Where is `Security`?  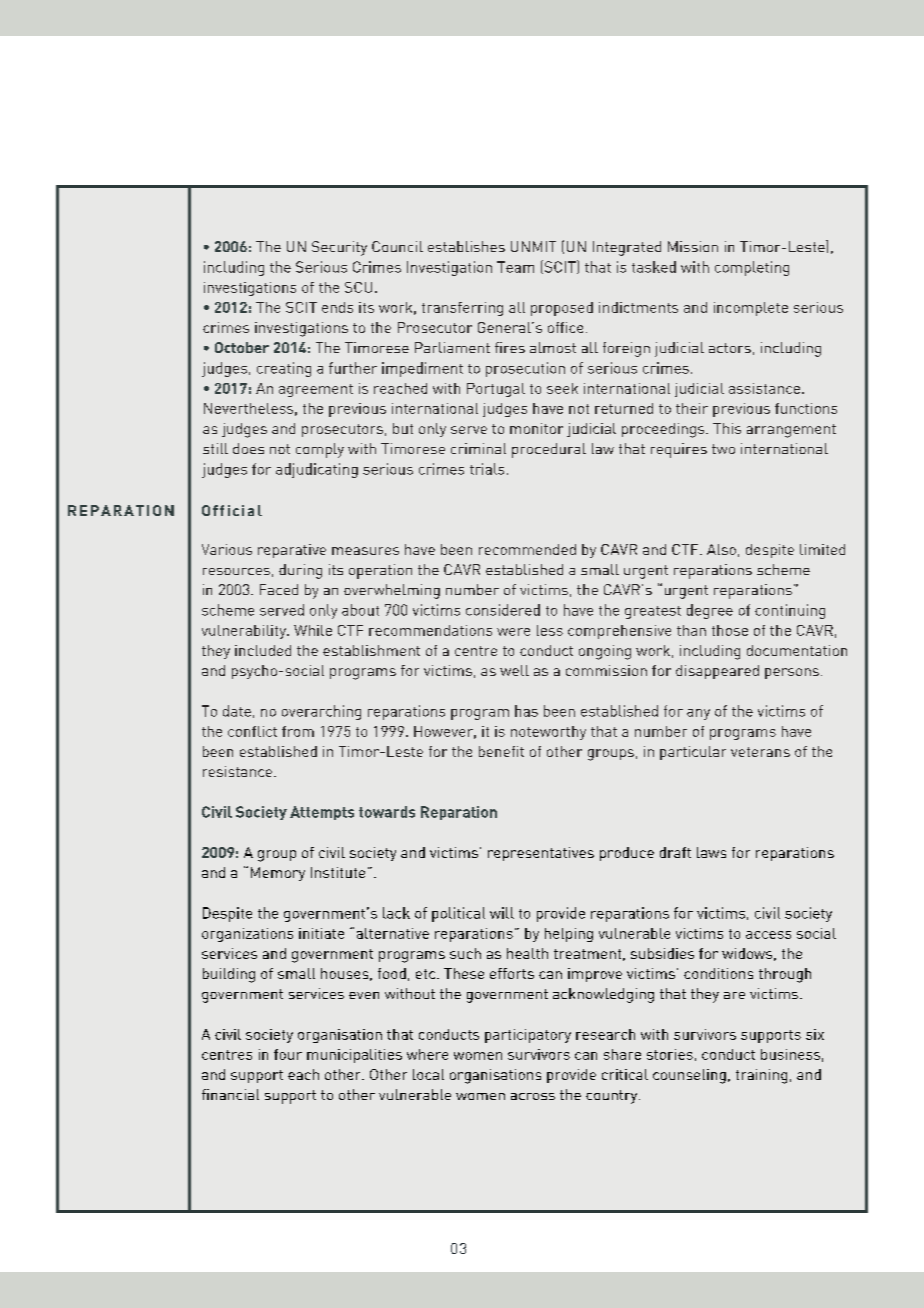
Security is located at coordinates (339, 248).
